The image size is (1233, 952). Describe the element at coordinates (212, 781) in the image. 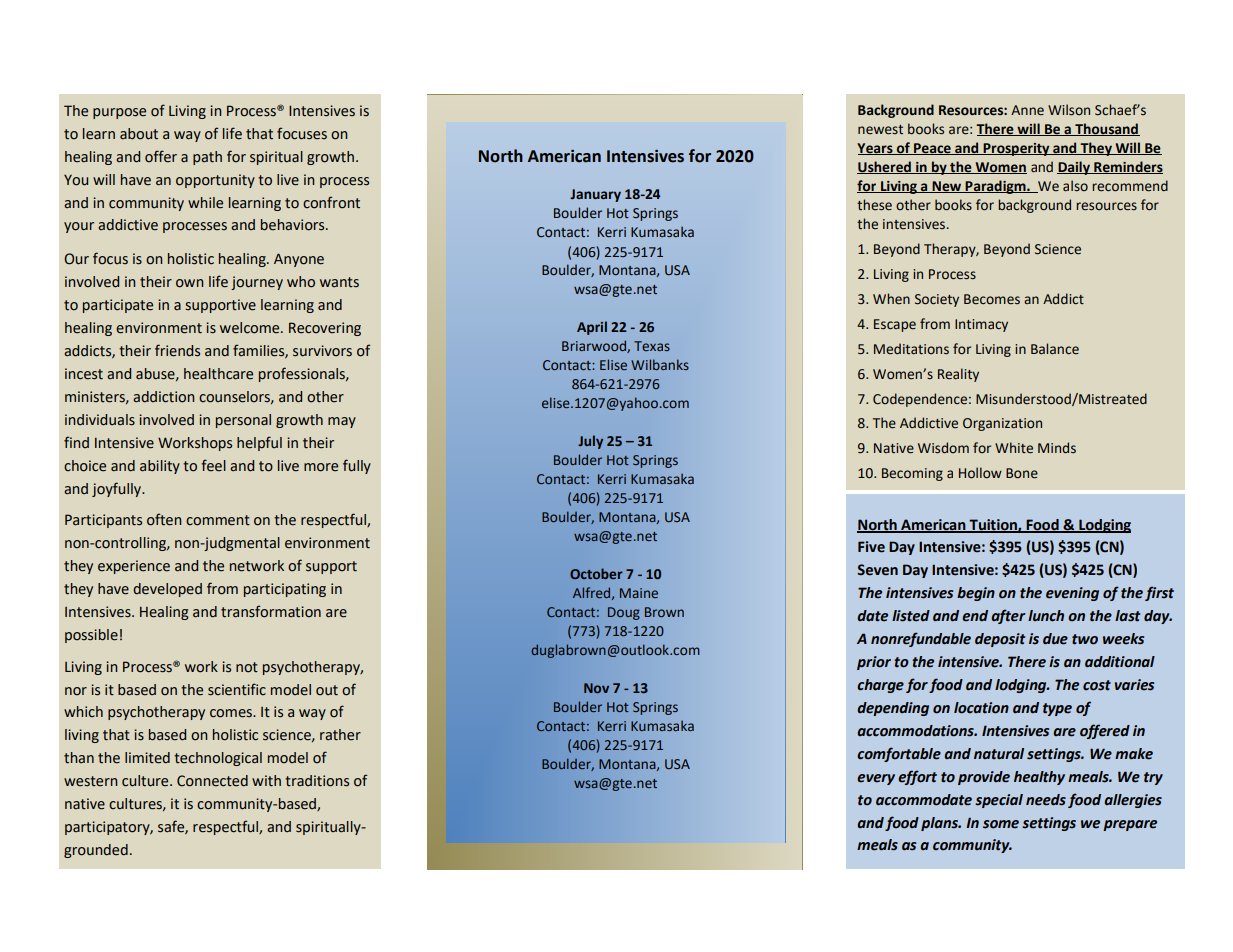

I see `Connected` at that location.
